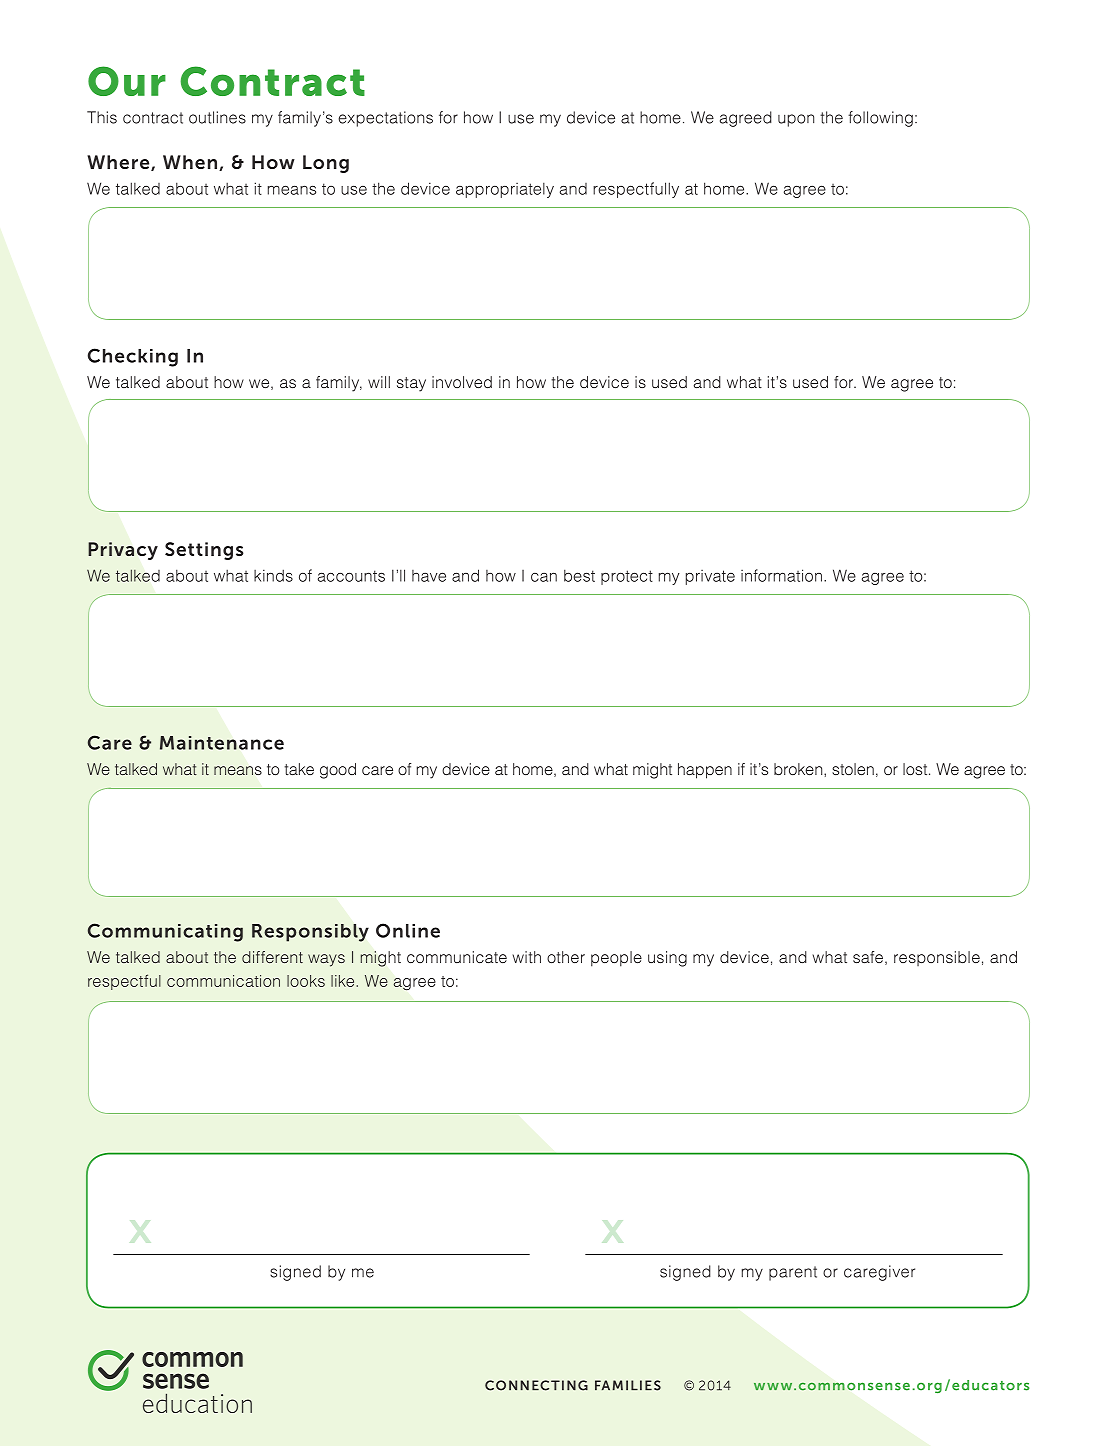 Image resolution: width=1117 pixels, height=1446 pixels. Describe the element at coordinates (781, 575) in the screenshot. I see `information` at that location.
